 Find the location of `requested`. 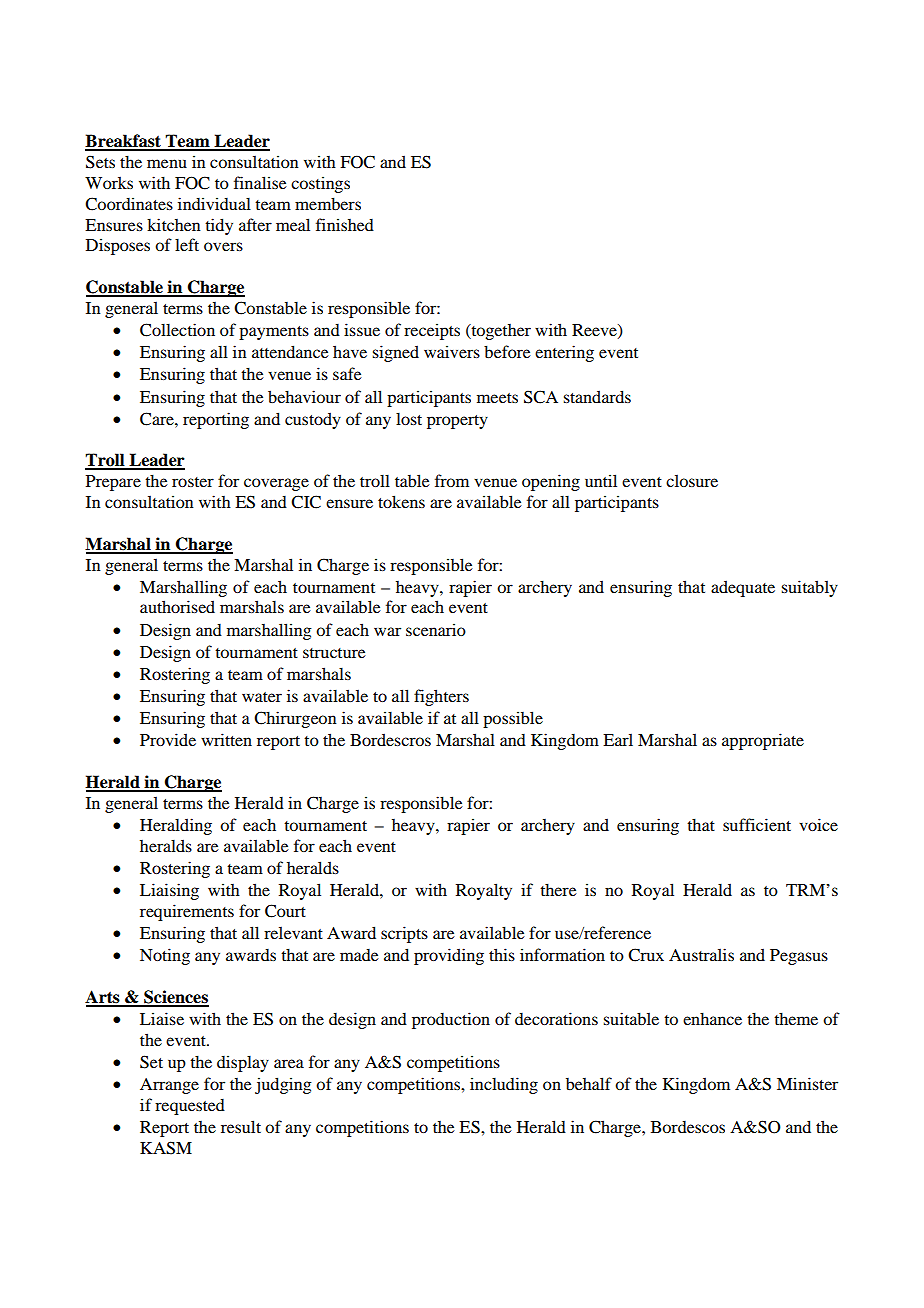

requested is located at coordinates (190, 1107).
